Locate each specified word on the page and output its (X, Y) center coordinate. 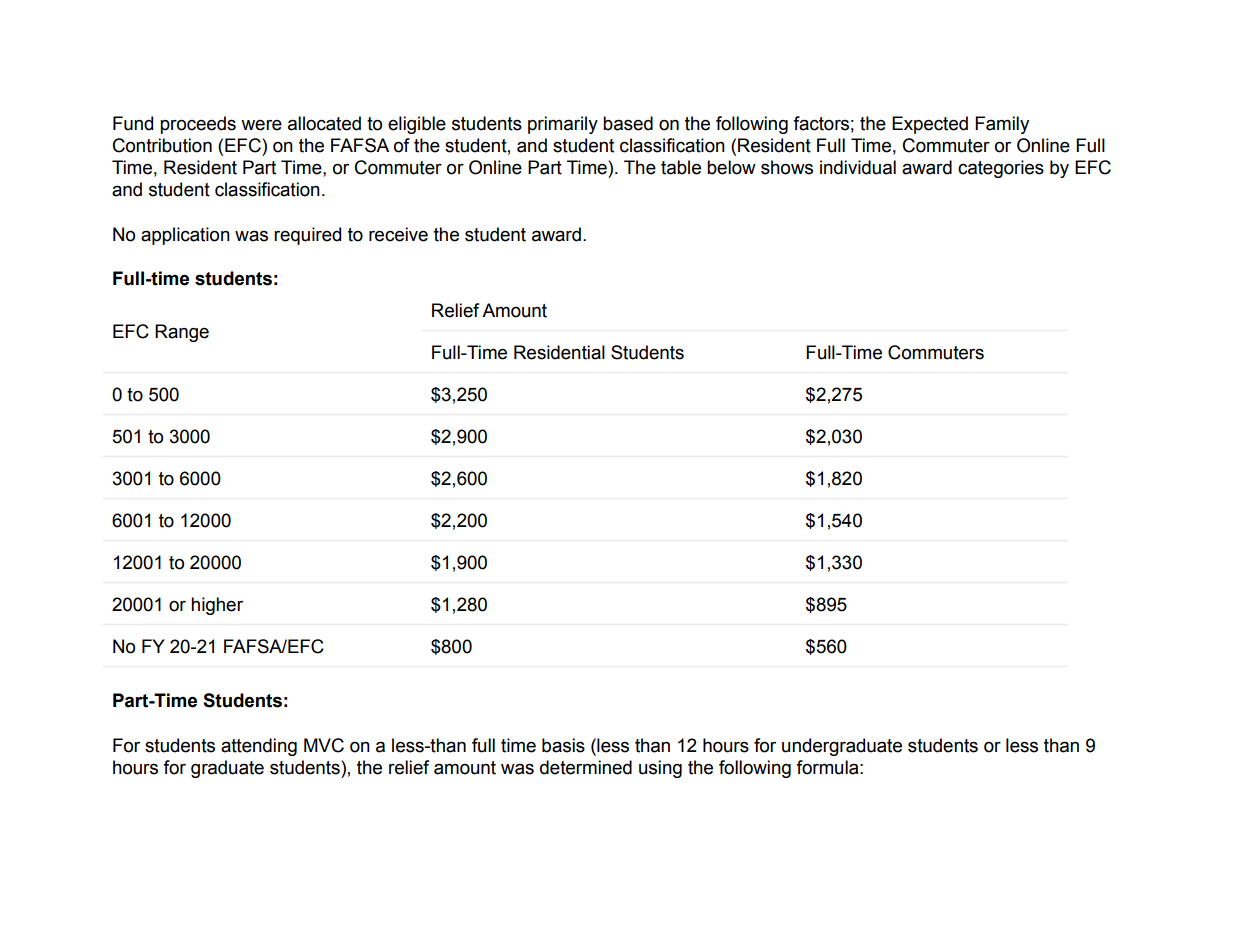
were (261, 125)
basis (563, 745)
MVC (324, 745)
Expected (930, 125)
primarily (563, 125)
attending (259, 747)
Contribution (162, 145)
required (307, 236)
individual (858, 167)
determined (586, 767)
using (660, 769)
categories (1001, 169)
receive (398, 234)
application (185, 236)
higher (217, 606)
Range (182, 333)
